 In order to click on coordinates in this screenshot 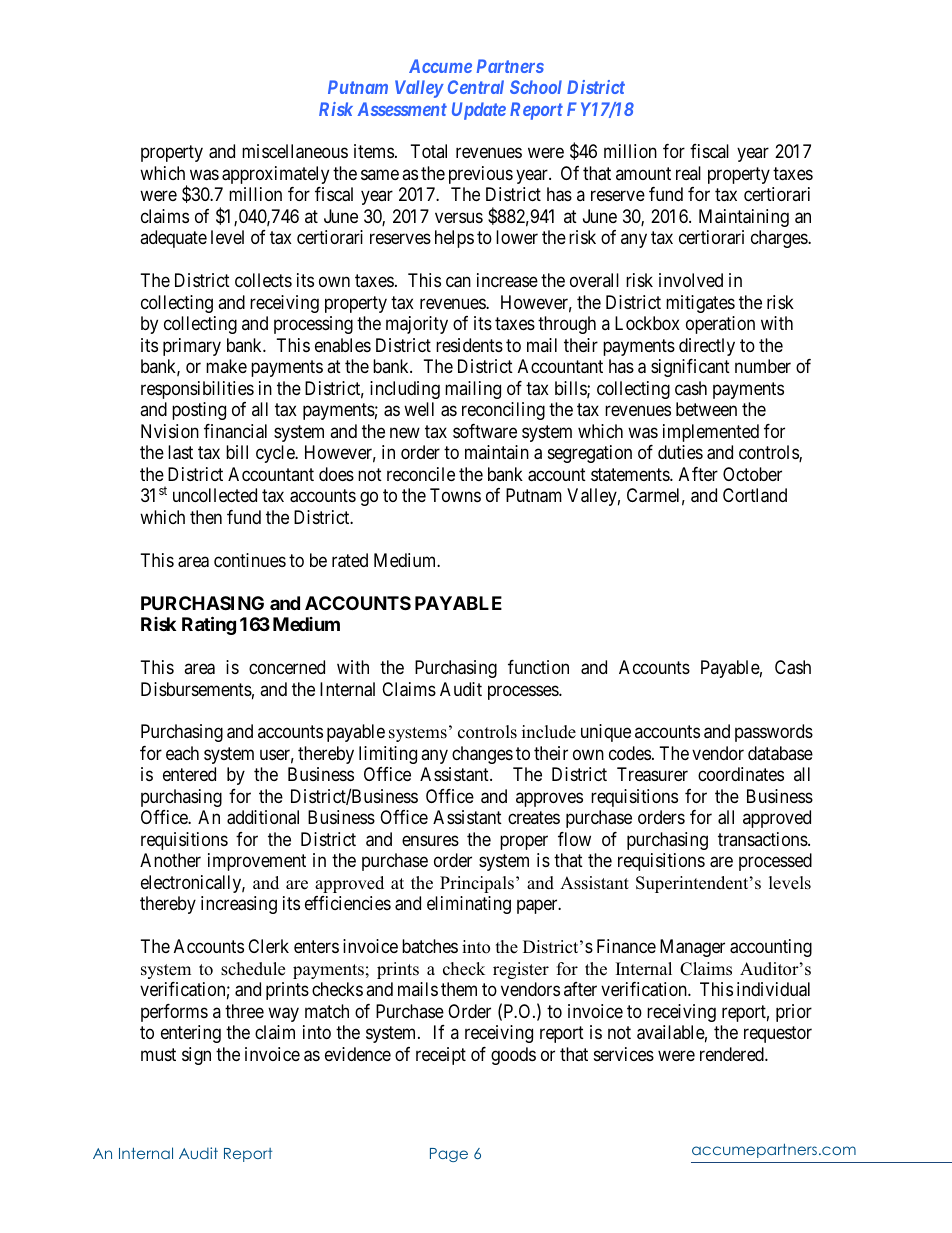, I will do `click(741, 774)`.
